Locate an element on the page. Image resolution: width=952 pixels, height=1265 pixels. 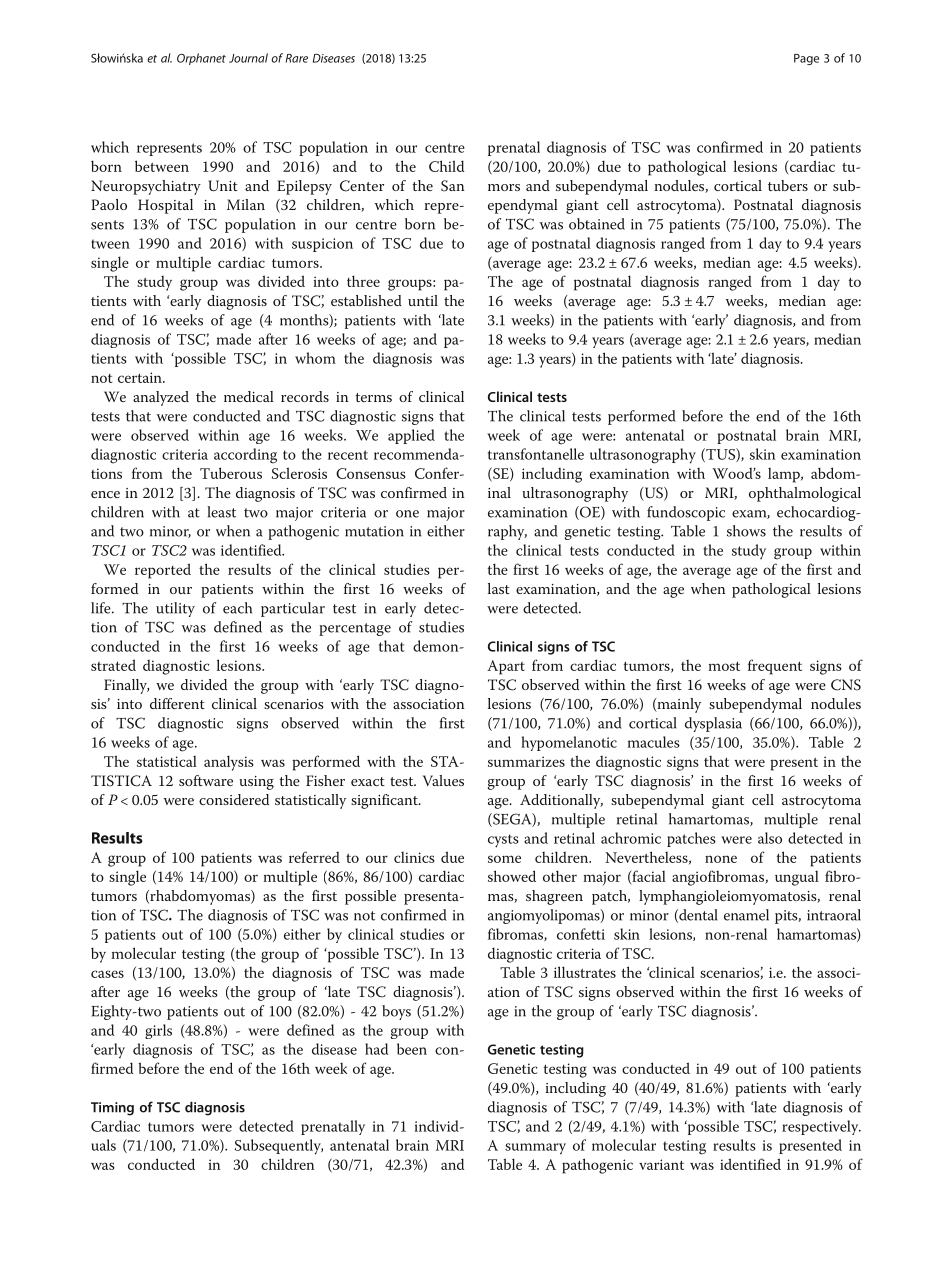
according is located at coordinates (245, 456).
